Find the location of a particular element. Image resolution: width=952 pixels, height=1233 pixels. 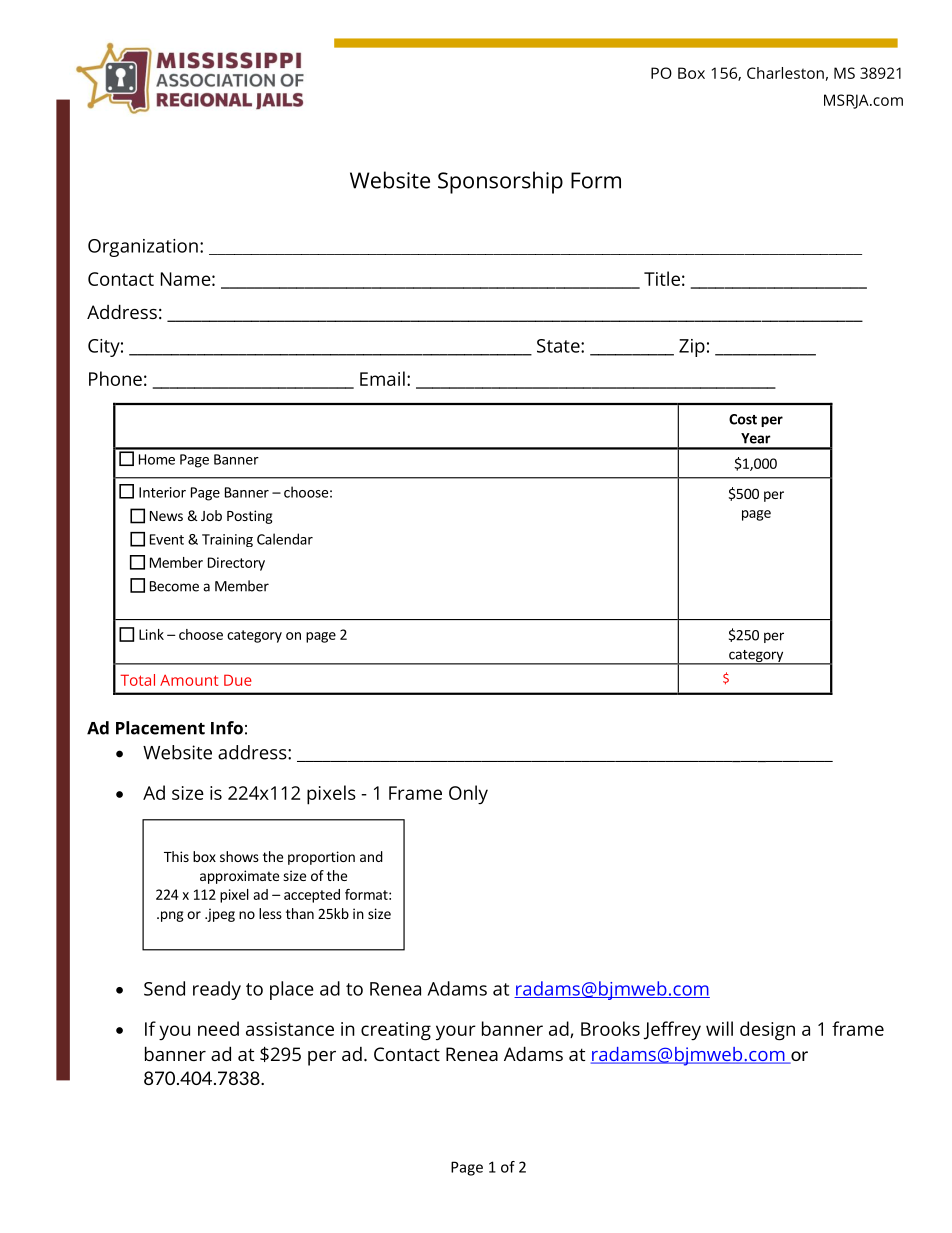

Organization is located at coordinates (143, 248).
